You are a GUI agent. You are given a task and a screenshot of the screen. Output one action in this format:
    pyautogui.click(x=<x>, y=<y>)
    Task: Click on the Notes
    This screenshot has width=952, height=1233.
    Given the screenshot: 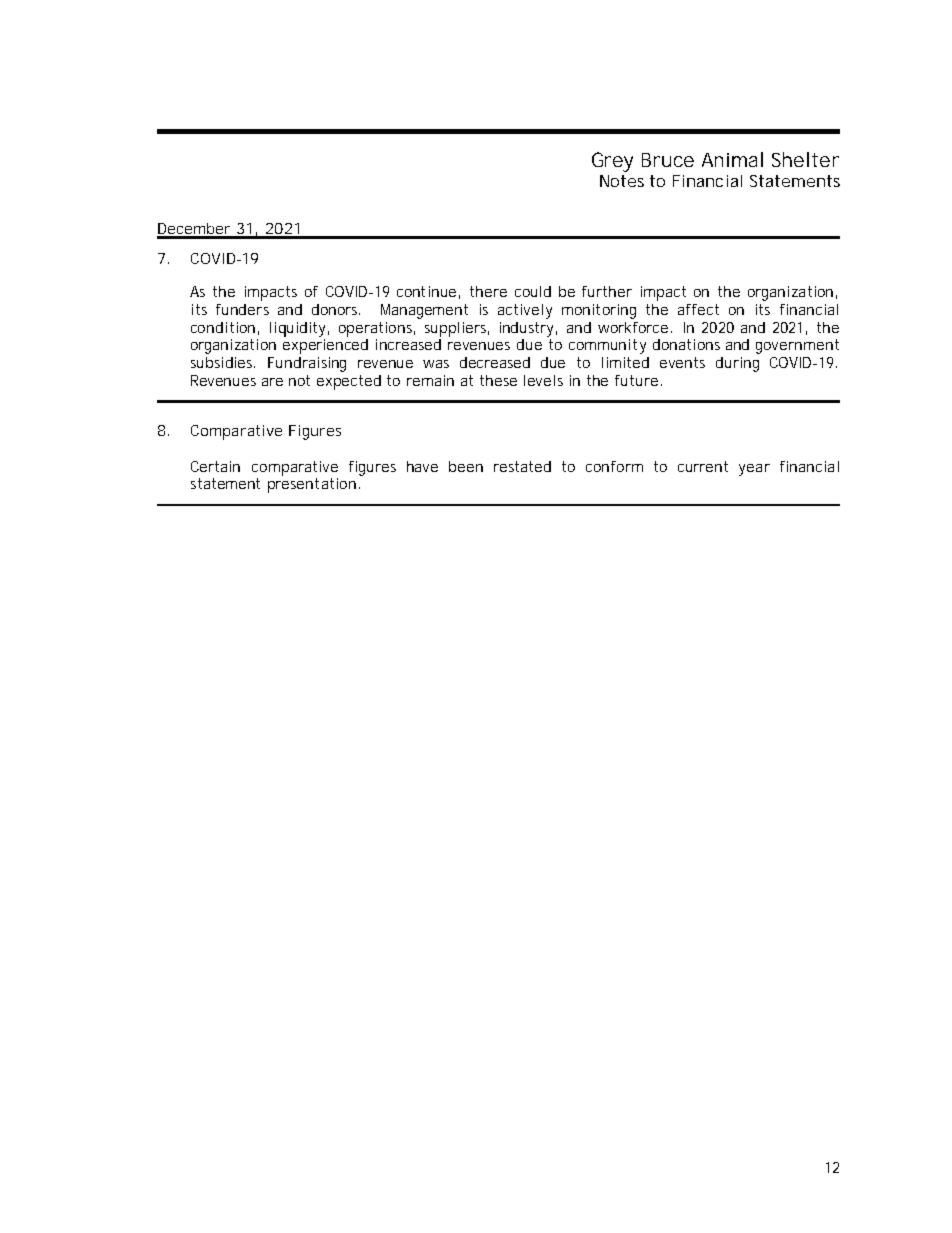 What is the action you would take?
    pyautogui.click(x=622, y=181)
